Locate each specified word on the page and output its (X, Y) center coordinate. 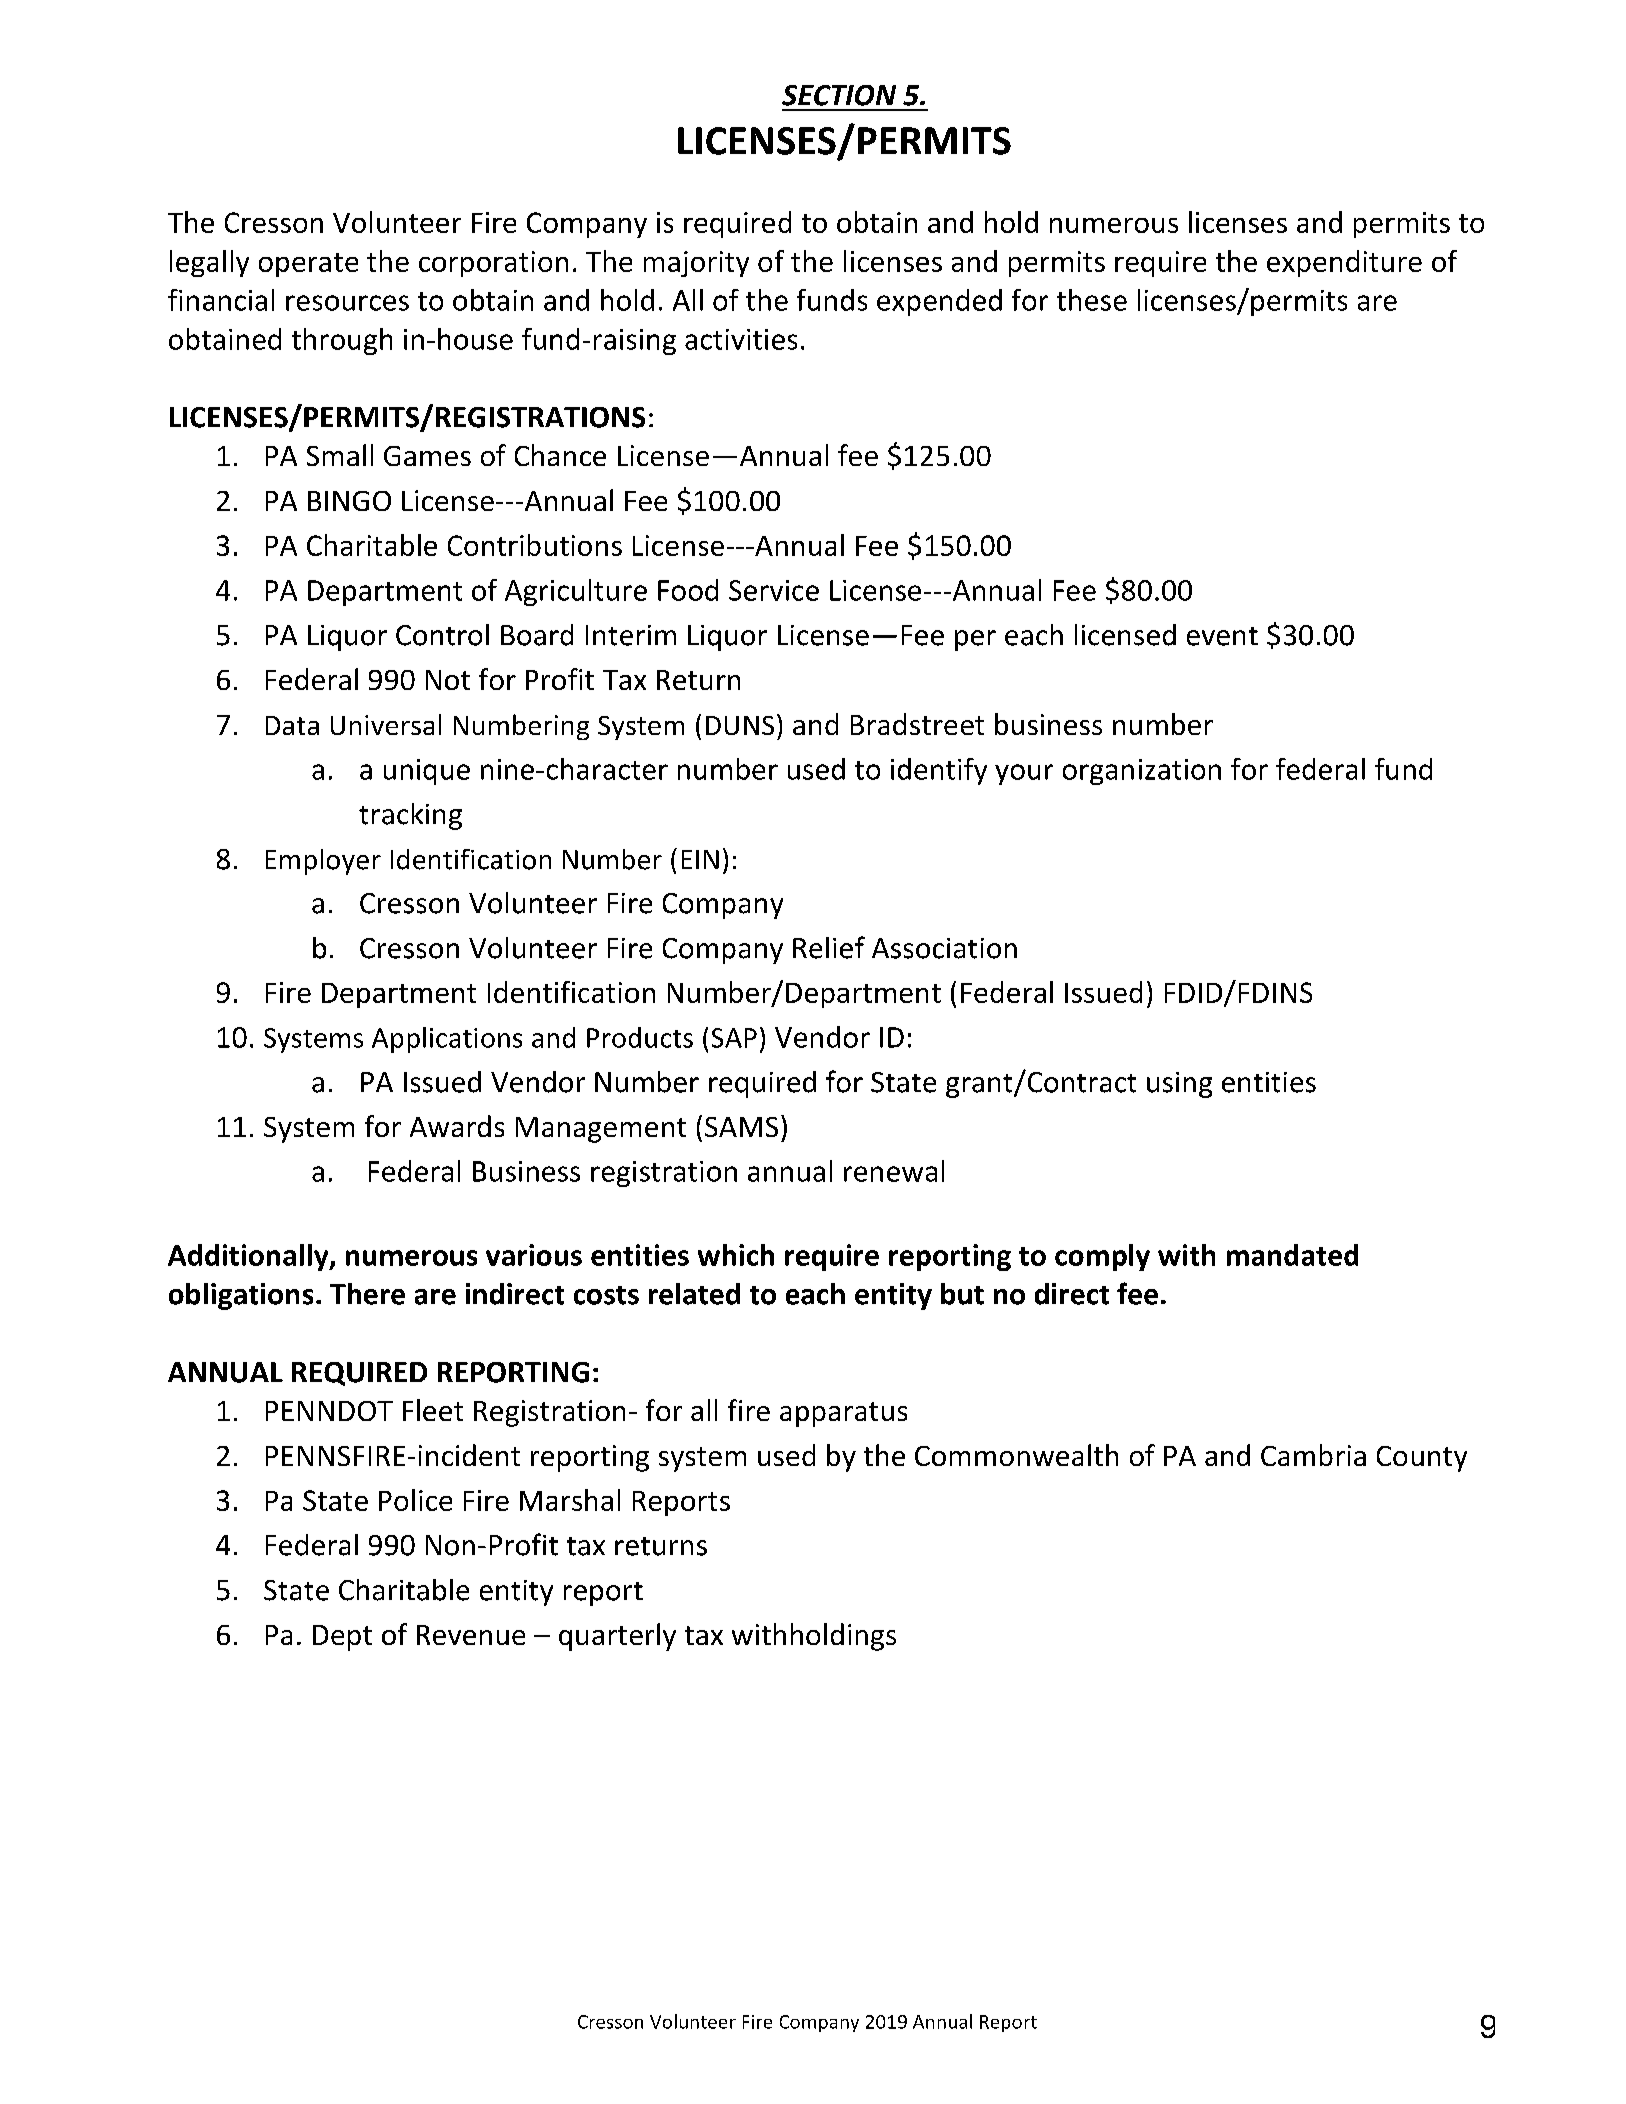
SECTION (839, 95)
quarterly (617, 1637)
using (1179, 1085)
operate (308, 265)
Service (774, 590)
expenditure (1344, 263)
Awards (457, 1126)
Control (442, 635)
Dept (342, 1638)
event (1222, 636)
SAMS (741, 1127)
